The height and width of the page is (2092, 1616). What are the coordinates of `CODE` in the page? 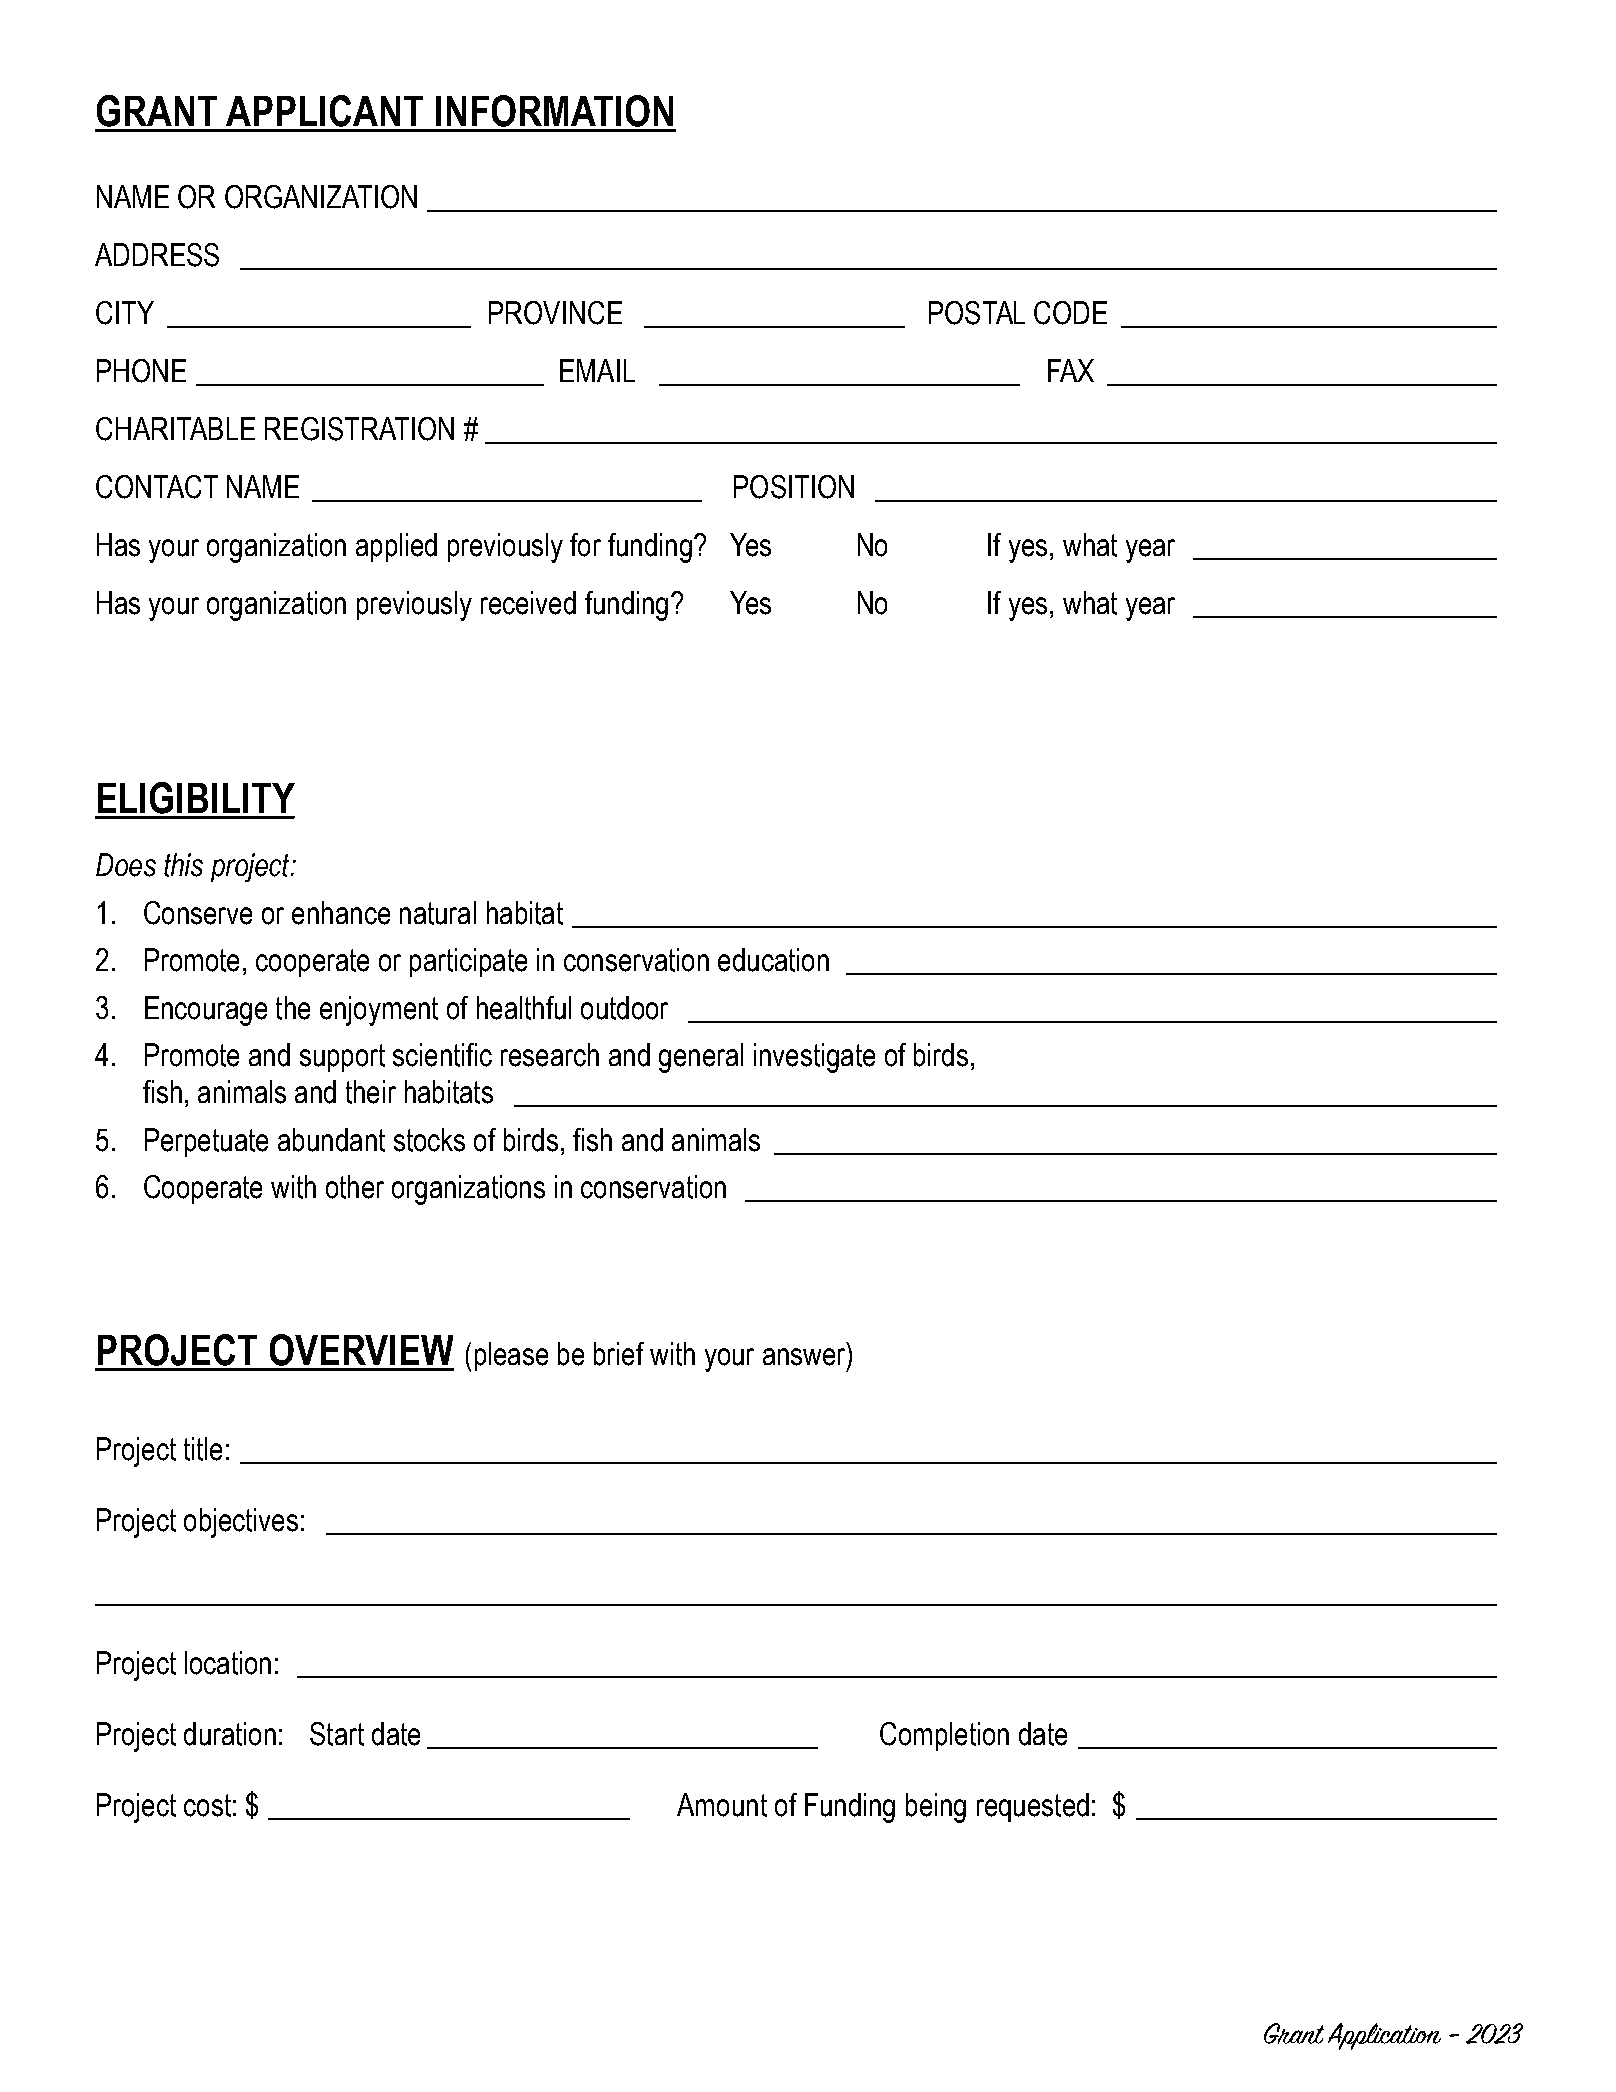 It's located at (1070, 313).
